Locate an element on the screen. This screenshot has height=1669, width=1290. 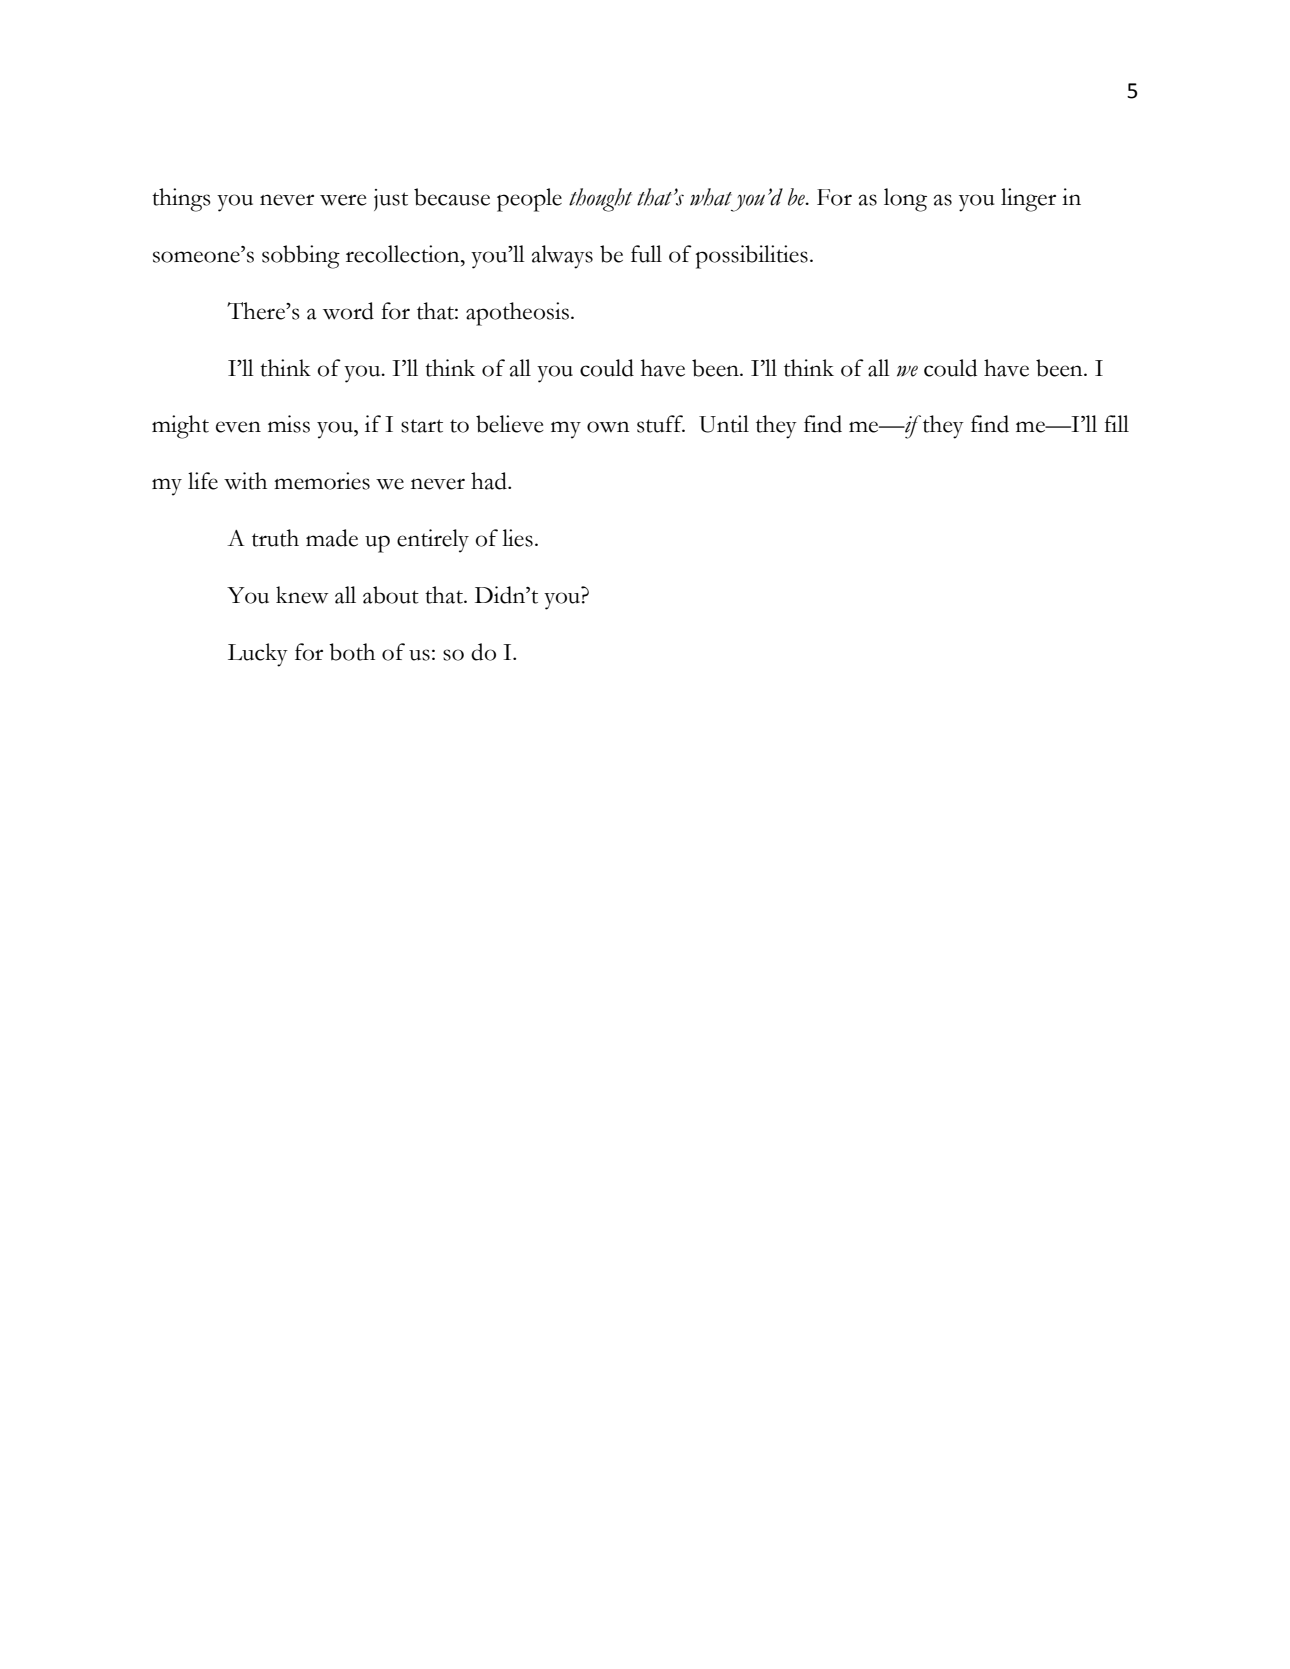
miss is located at coordinates (289, 424).
